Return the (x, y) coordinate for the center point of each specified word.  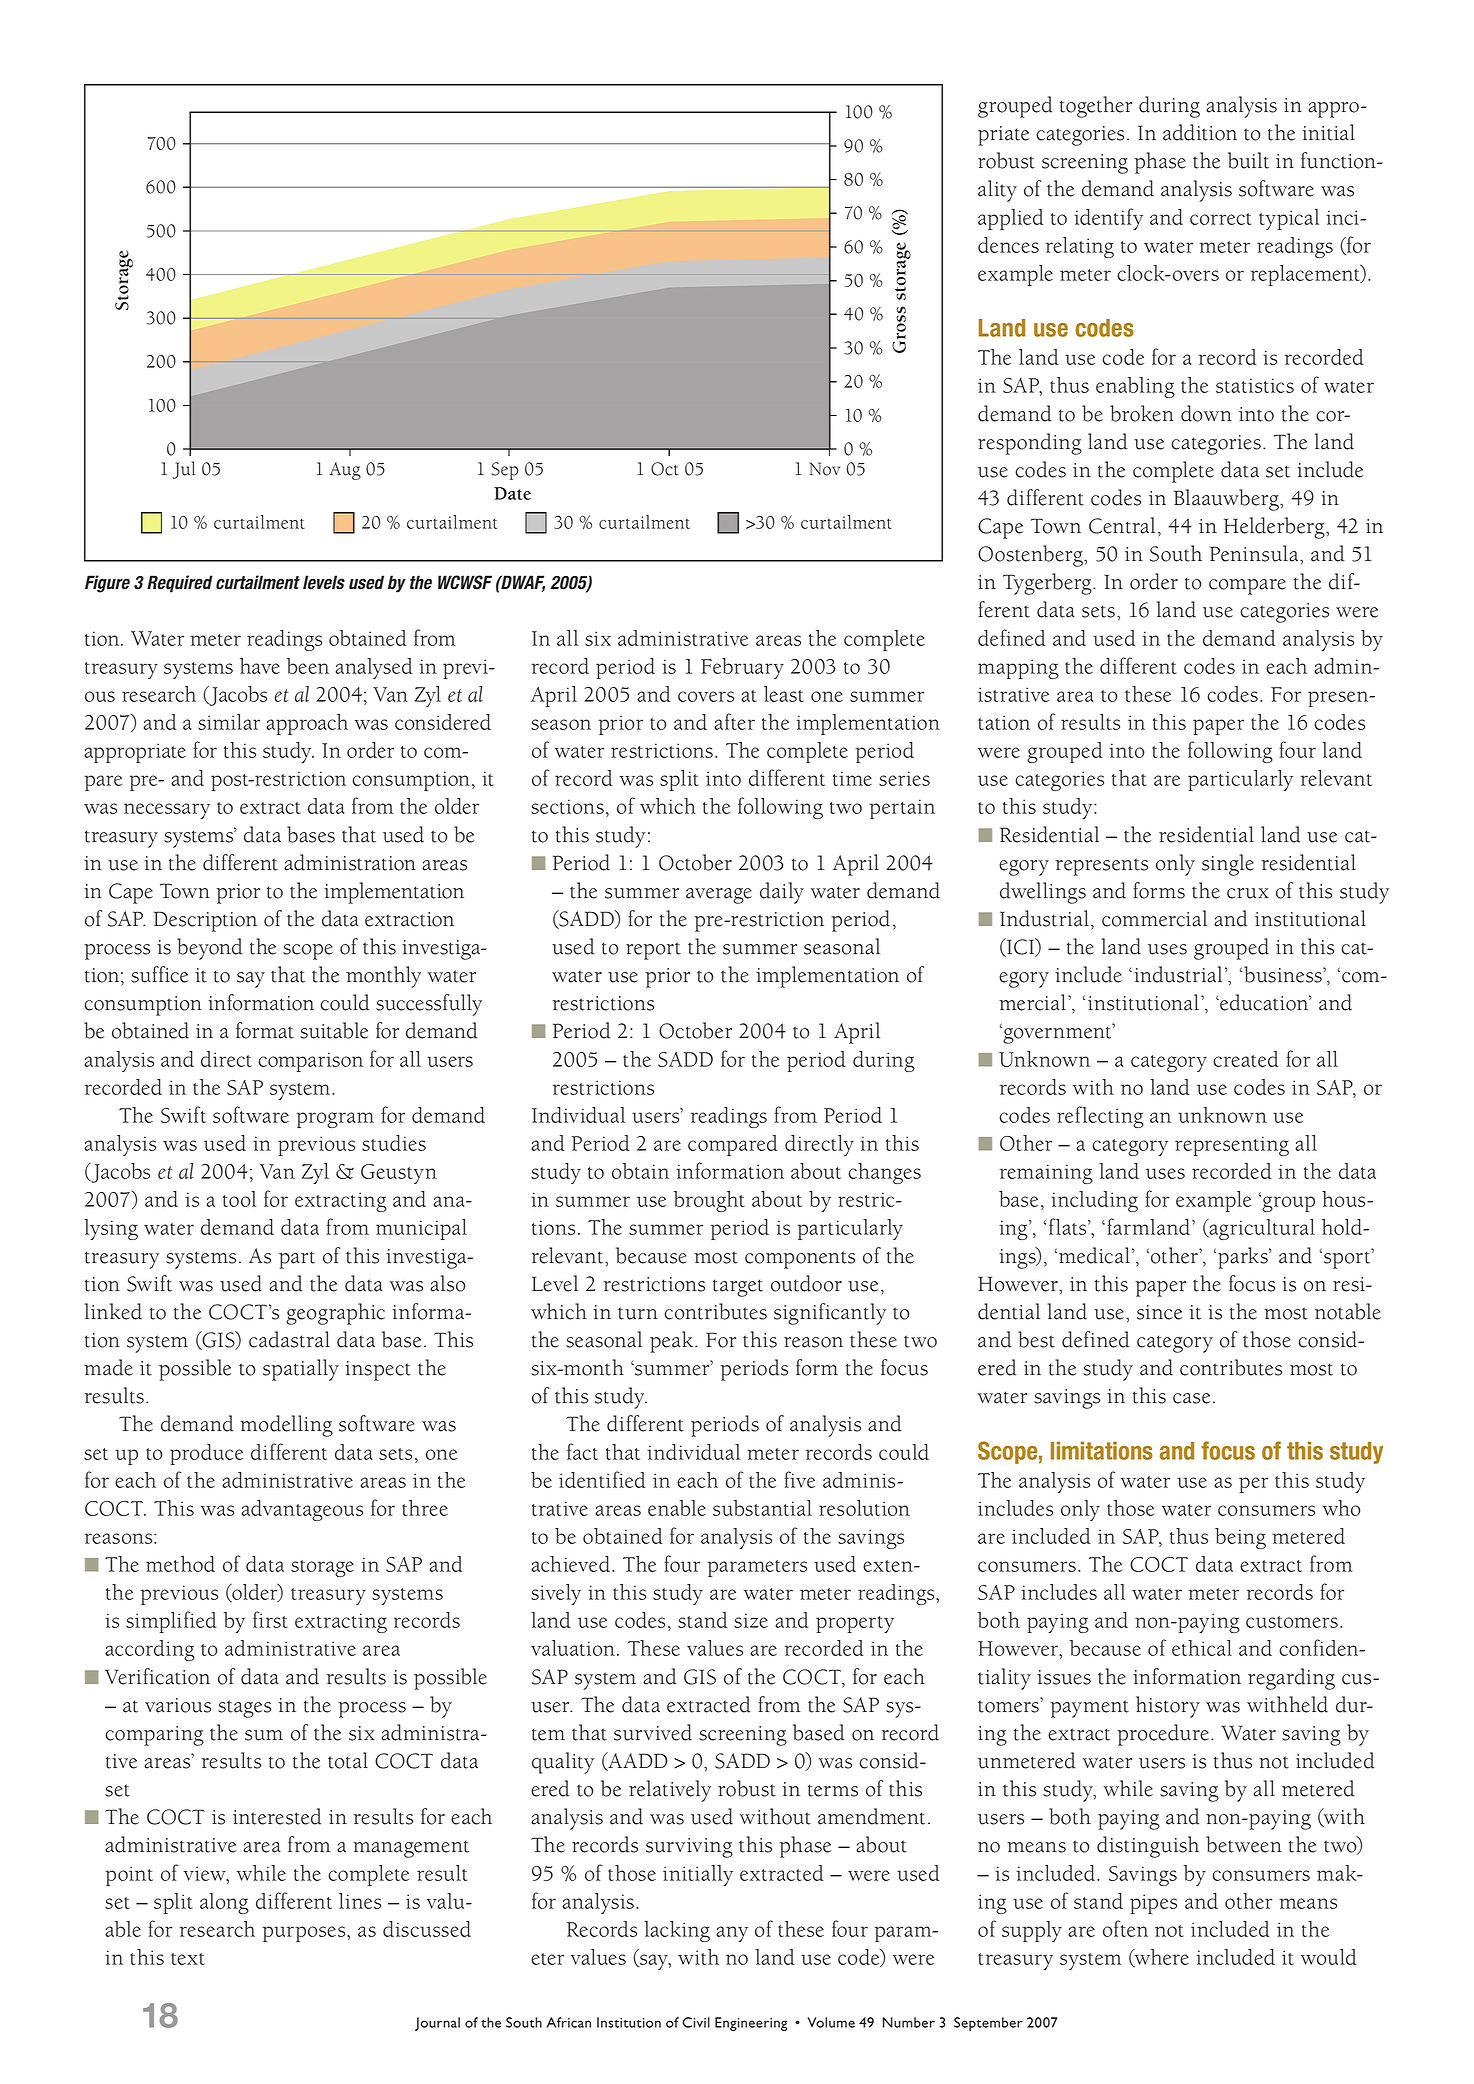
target (738, 1288)
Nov (824, 469)
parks (1244, 1258)
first (270, 1619)
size (751, 1620)
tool (239, 1199)
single (1228, 865)
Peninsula (1255, 553)
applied (1011, 219)
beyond (210, 949)
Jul (184, 470)
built (1248, 160)
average (719, 896)
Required (180, 584)
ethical (1202, 1648)
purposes (305, 1934)
